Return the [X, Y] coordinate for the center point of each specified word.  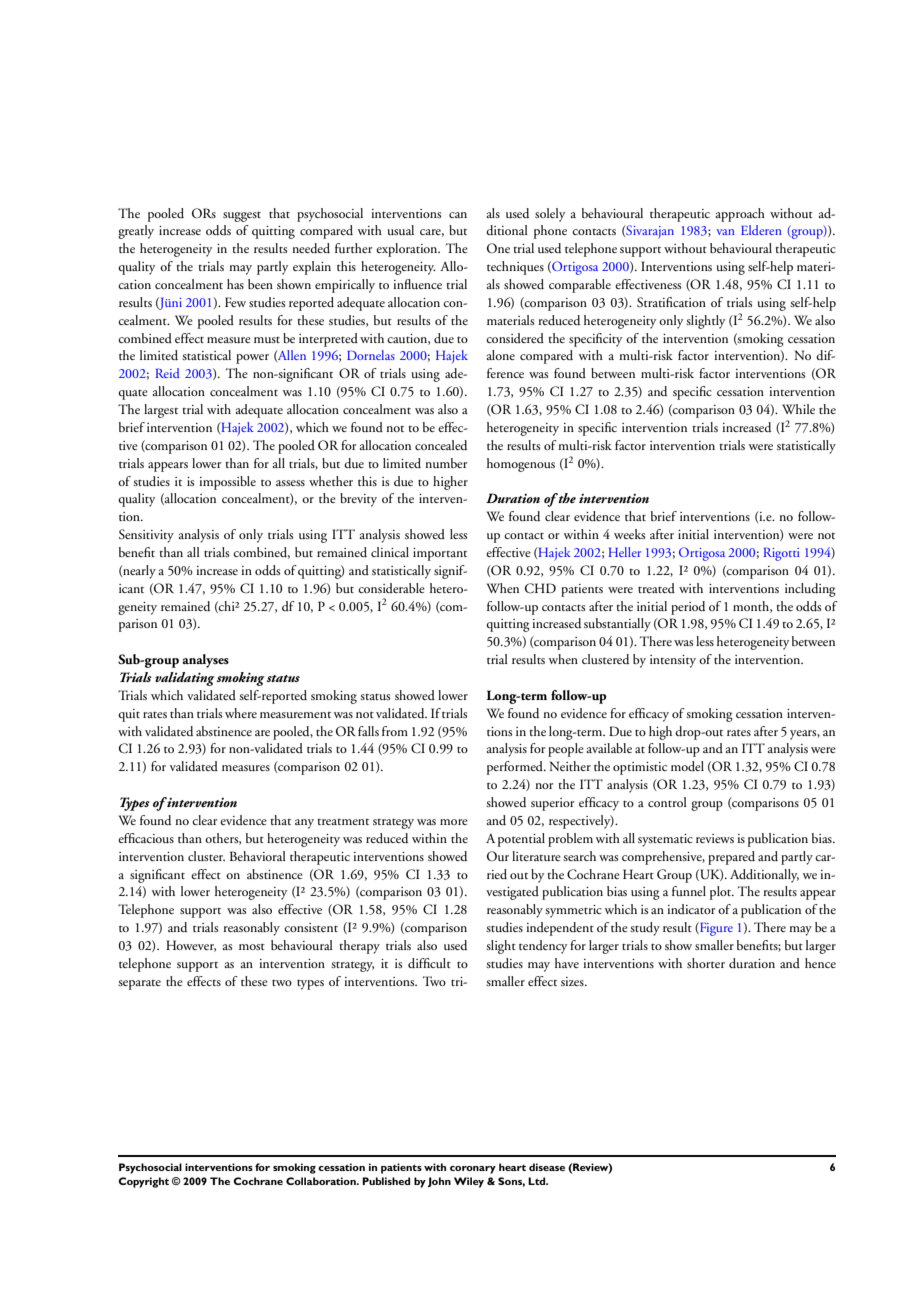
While [798, 409]
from [395, 731]
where [241, 713]
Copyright [143, 1182]
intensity [673, 661]
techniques [515, 268]
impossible [227, 483]
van [725, 232]
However [191, 946]
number [446, 463]
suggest [242, 217]
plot [722, 893]
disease [547, 1167]
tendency [543, 947]
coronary [473, 1170]
